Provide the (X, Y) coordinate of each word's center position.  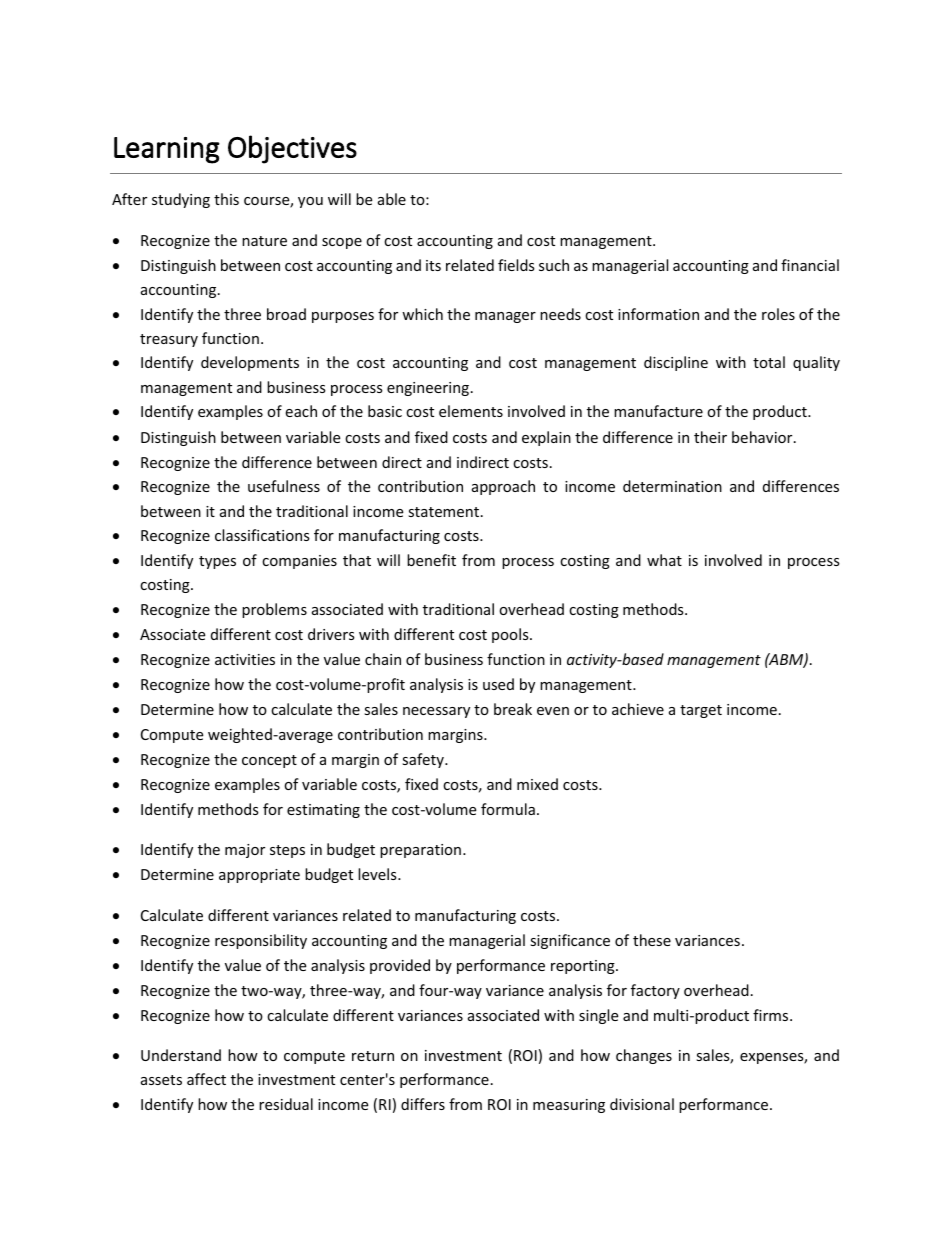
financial (810, 265)
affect (206, 1079)
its (433, 265)
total (769, 362)
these (652, 940)
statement (445, 512)
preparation (420, 851)
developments (250, 363)
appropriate (259, 876)
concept (269, 761)
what (664, 560)
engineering (428, 389)
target (701, 711)
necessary (436, 712)
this (226, 199)
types (217, 562)
